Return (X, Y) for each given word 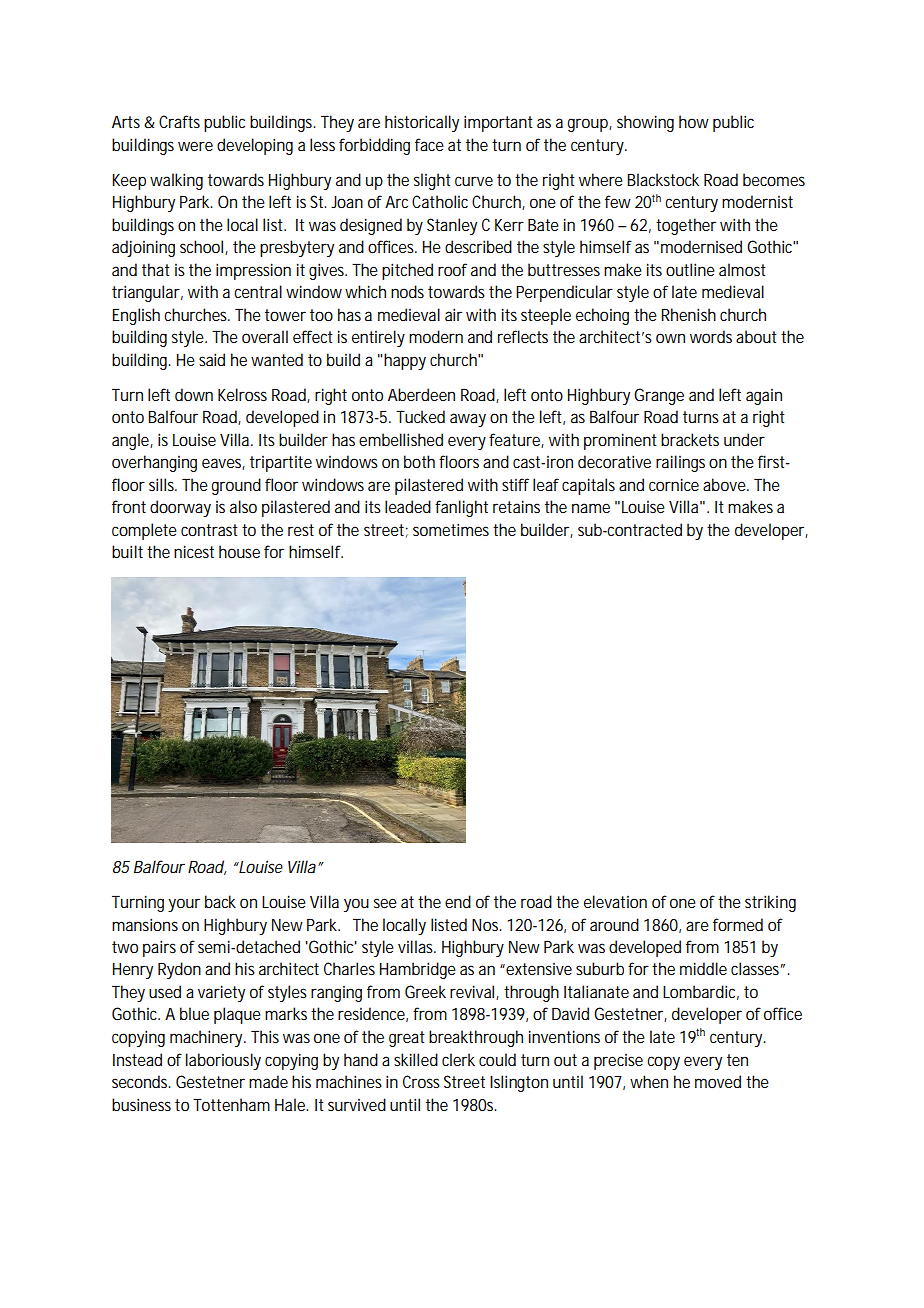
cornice (674, 484)
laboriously (223, 1061)
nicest (194, 551)
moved (718, 1081)
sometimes (451, 529)
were (195, 146)
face (429, 144)
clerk (458, 1059)
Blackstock (663, 179)
